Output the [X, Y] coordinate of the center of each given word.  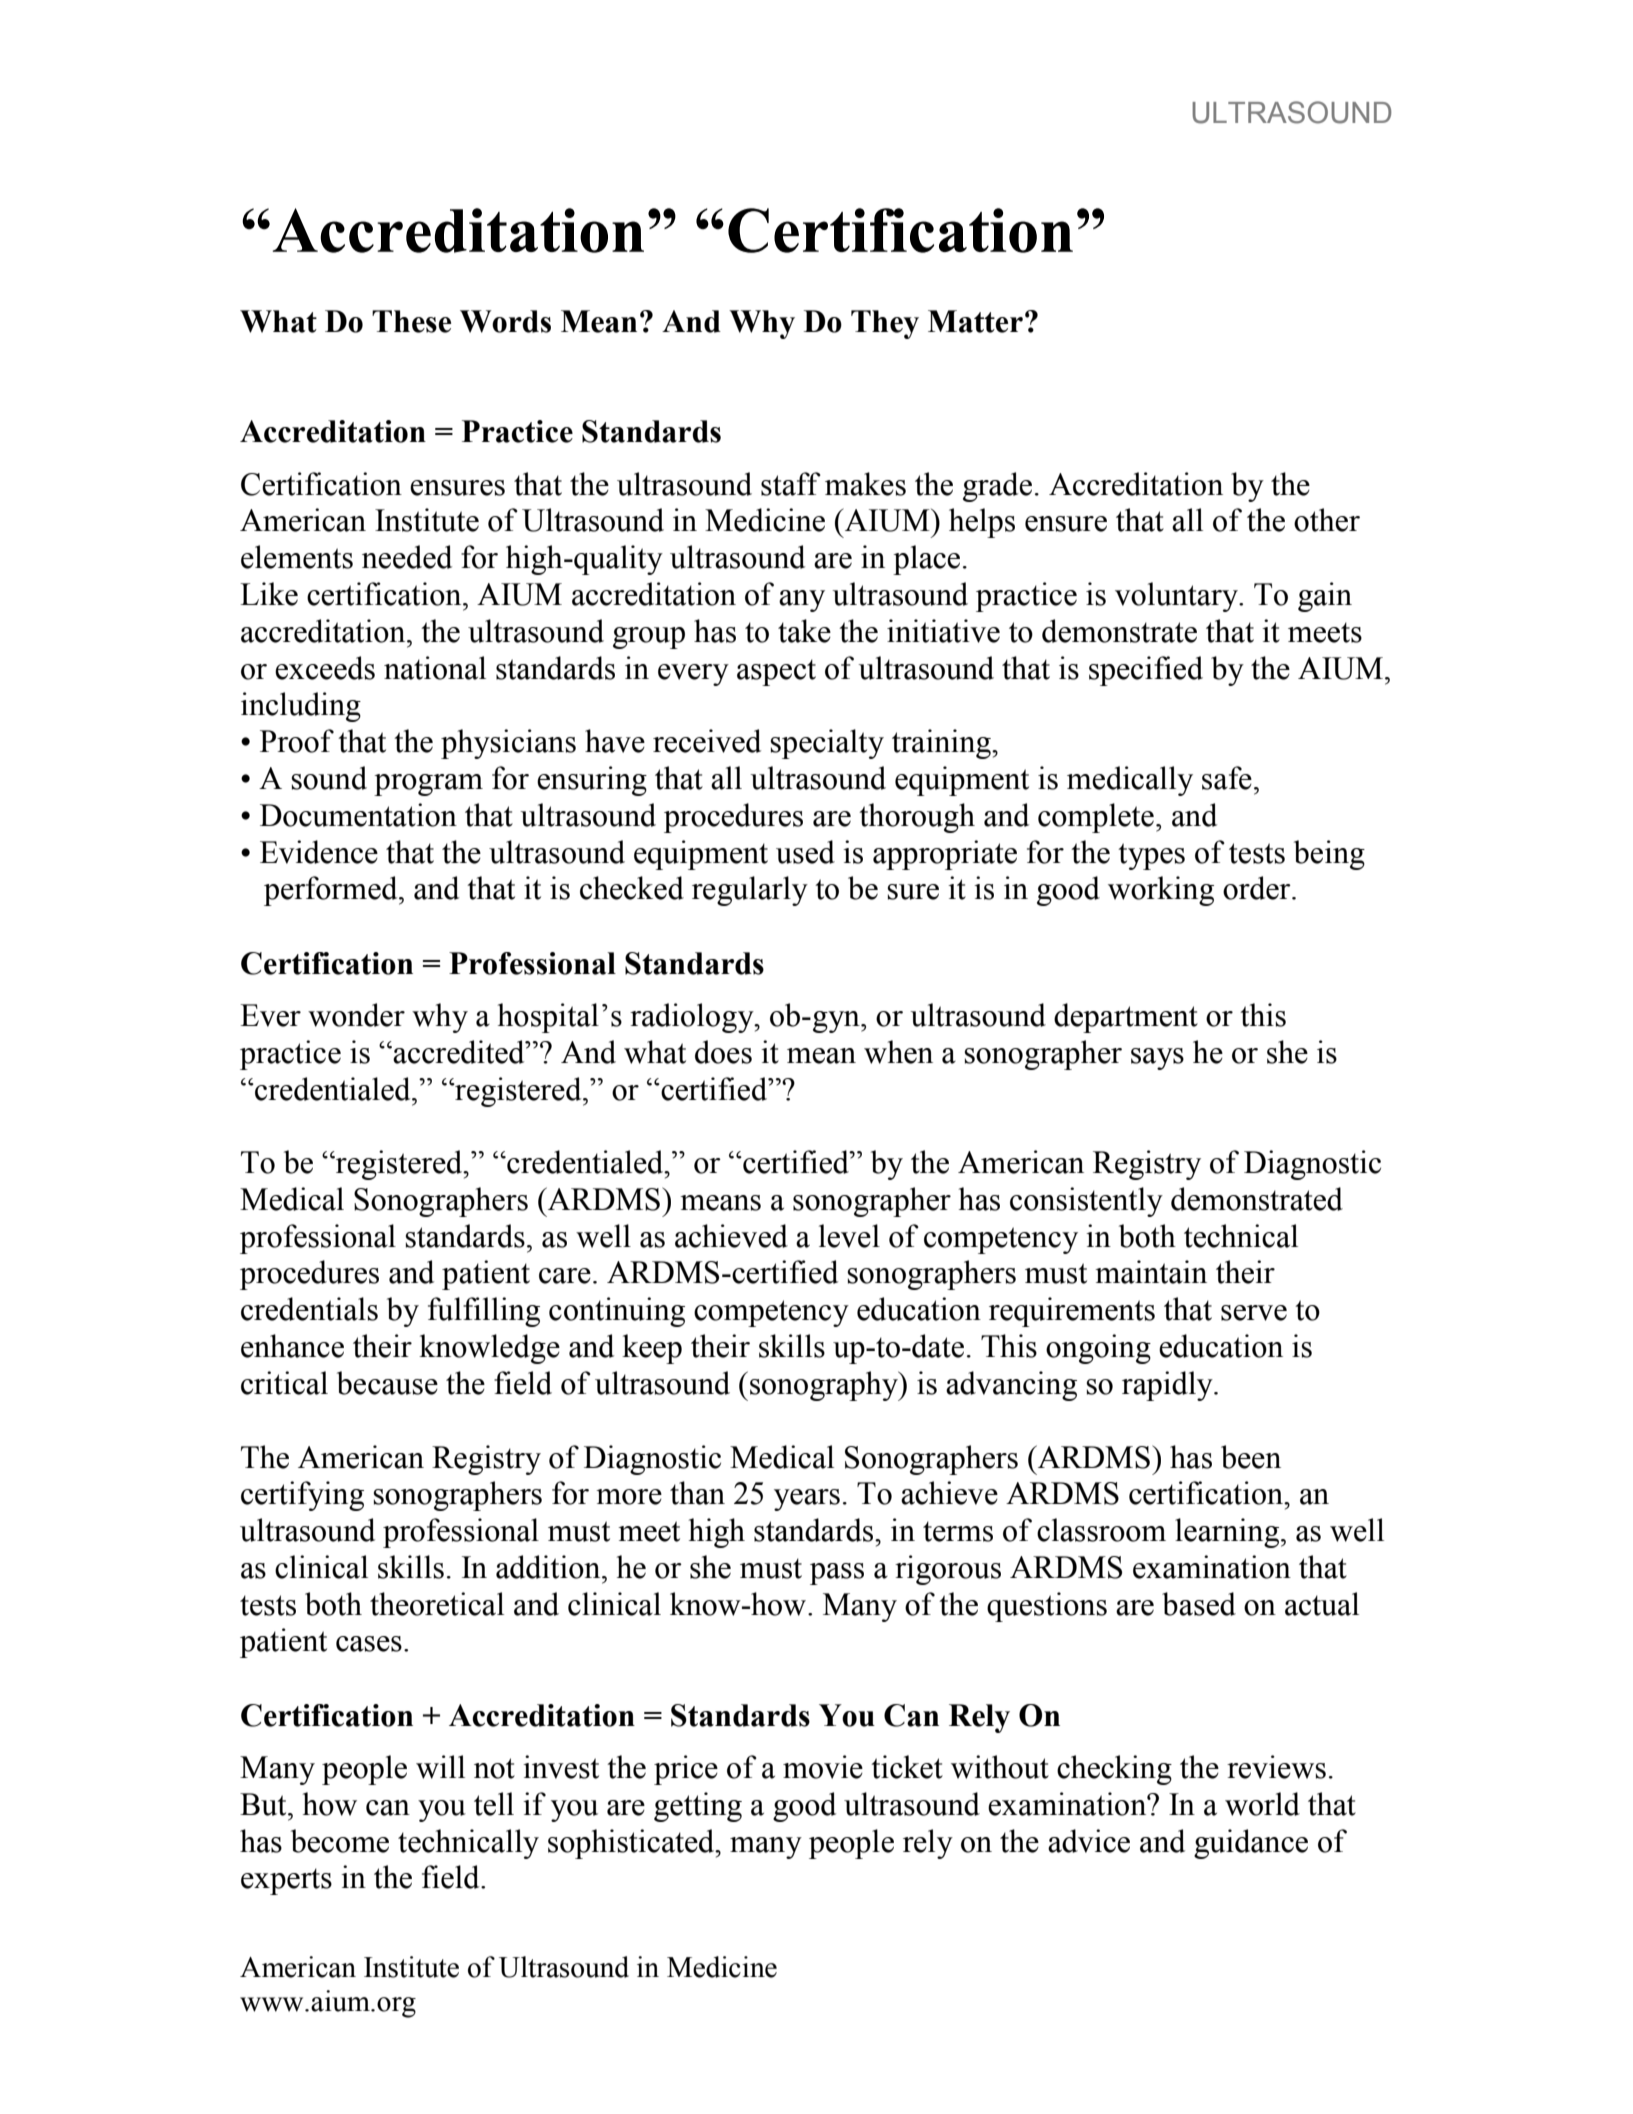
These [411, 321]
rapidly [1168, 1386]
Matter [975, 321]
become [340, 1841]
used [805, 852]
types [1151, 856]
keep [652, 1349]
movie [823, 1767]
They [885, 324]
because [387, 1383]
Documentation [358, 815]
